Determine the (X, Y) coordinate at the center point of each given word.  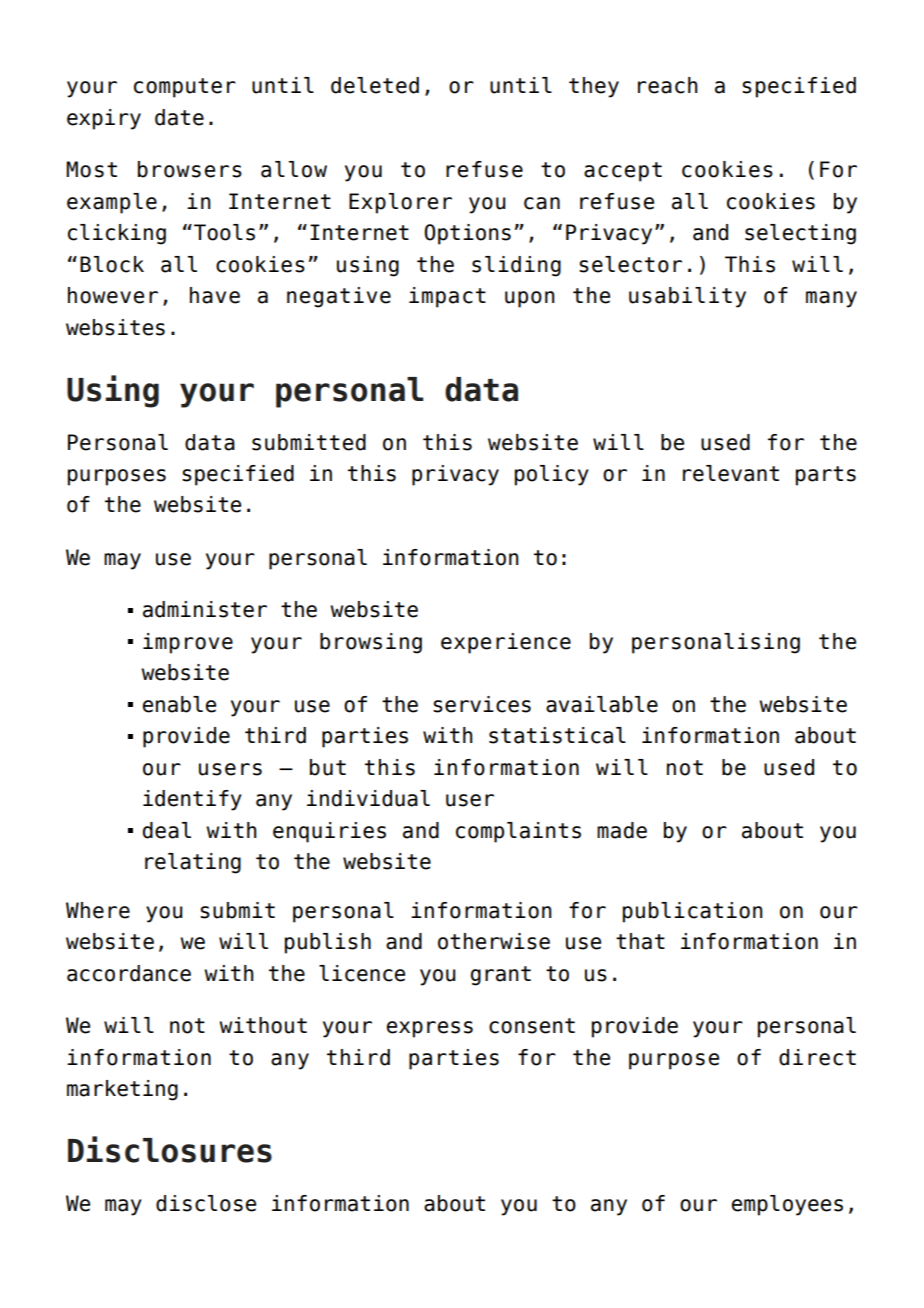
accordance (129, 973)
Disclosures (170, 1149)
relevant (731, 473)
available (602, 704)
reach (668, 85)
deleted (375, 85)
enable (179, 704)
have (215, 295)
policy (552, 475)
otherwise (494, 941)
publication (693, 912)
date (179, 117)
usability (687, 297)
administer (205, 609)
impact (447, 297)
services (482, 704)
